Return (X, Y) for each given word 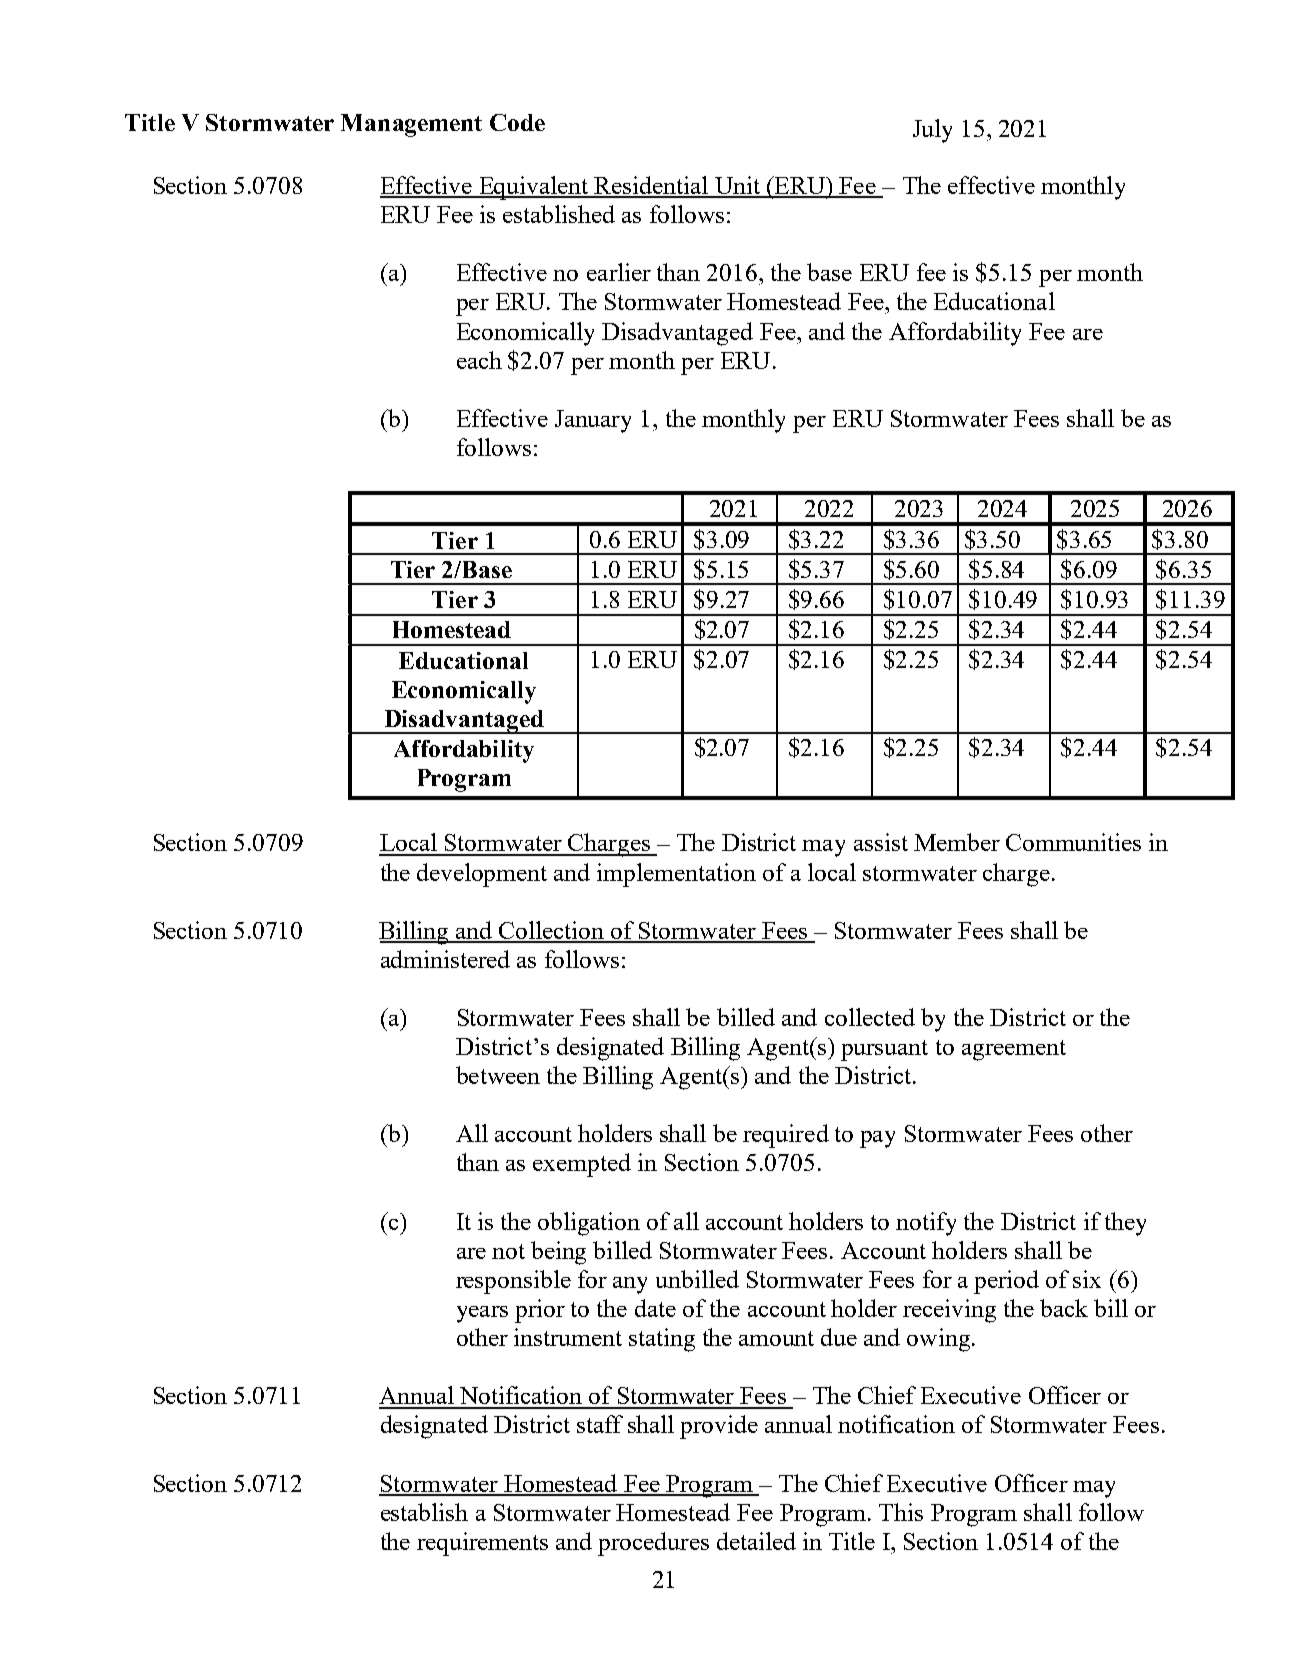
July (932, 131)
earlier (619, 272)
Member (957, 842)
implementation (676, 875)
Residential (651, 186)
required (786, 1136)
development (482, 875)
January (593, 421)
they (1125, 1224)
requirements (482, 1544)
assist (881, 842)
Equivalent (534, 188)
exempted (582, 1165)
